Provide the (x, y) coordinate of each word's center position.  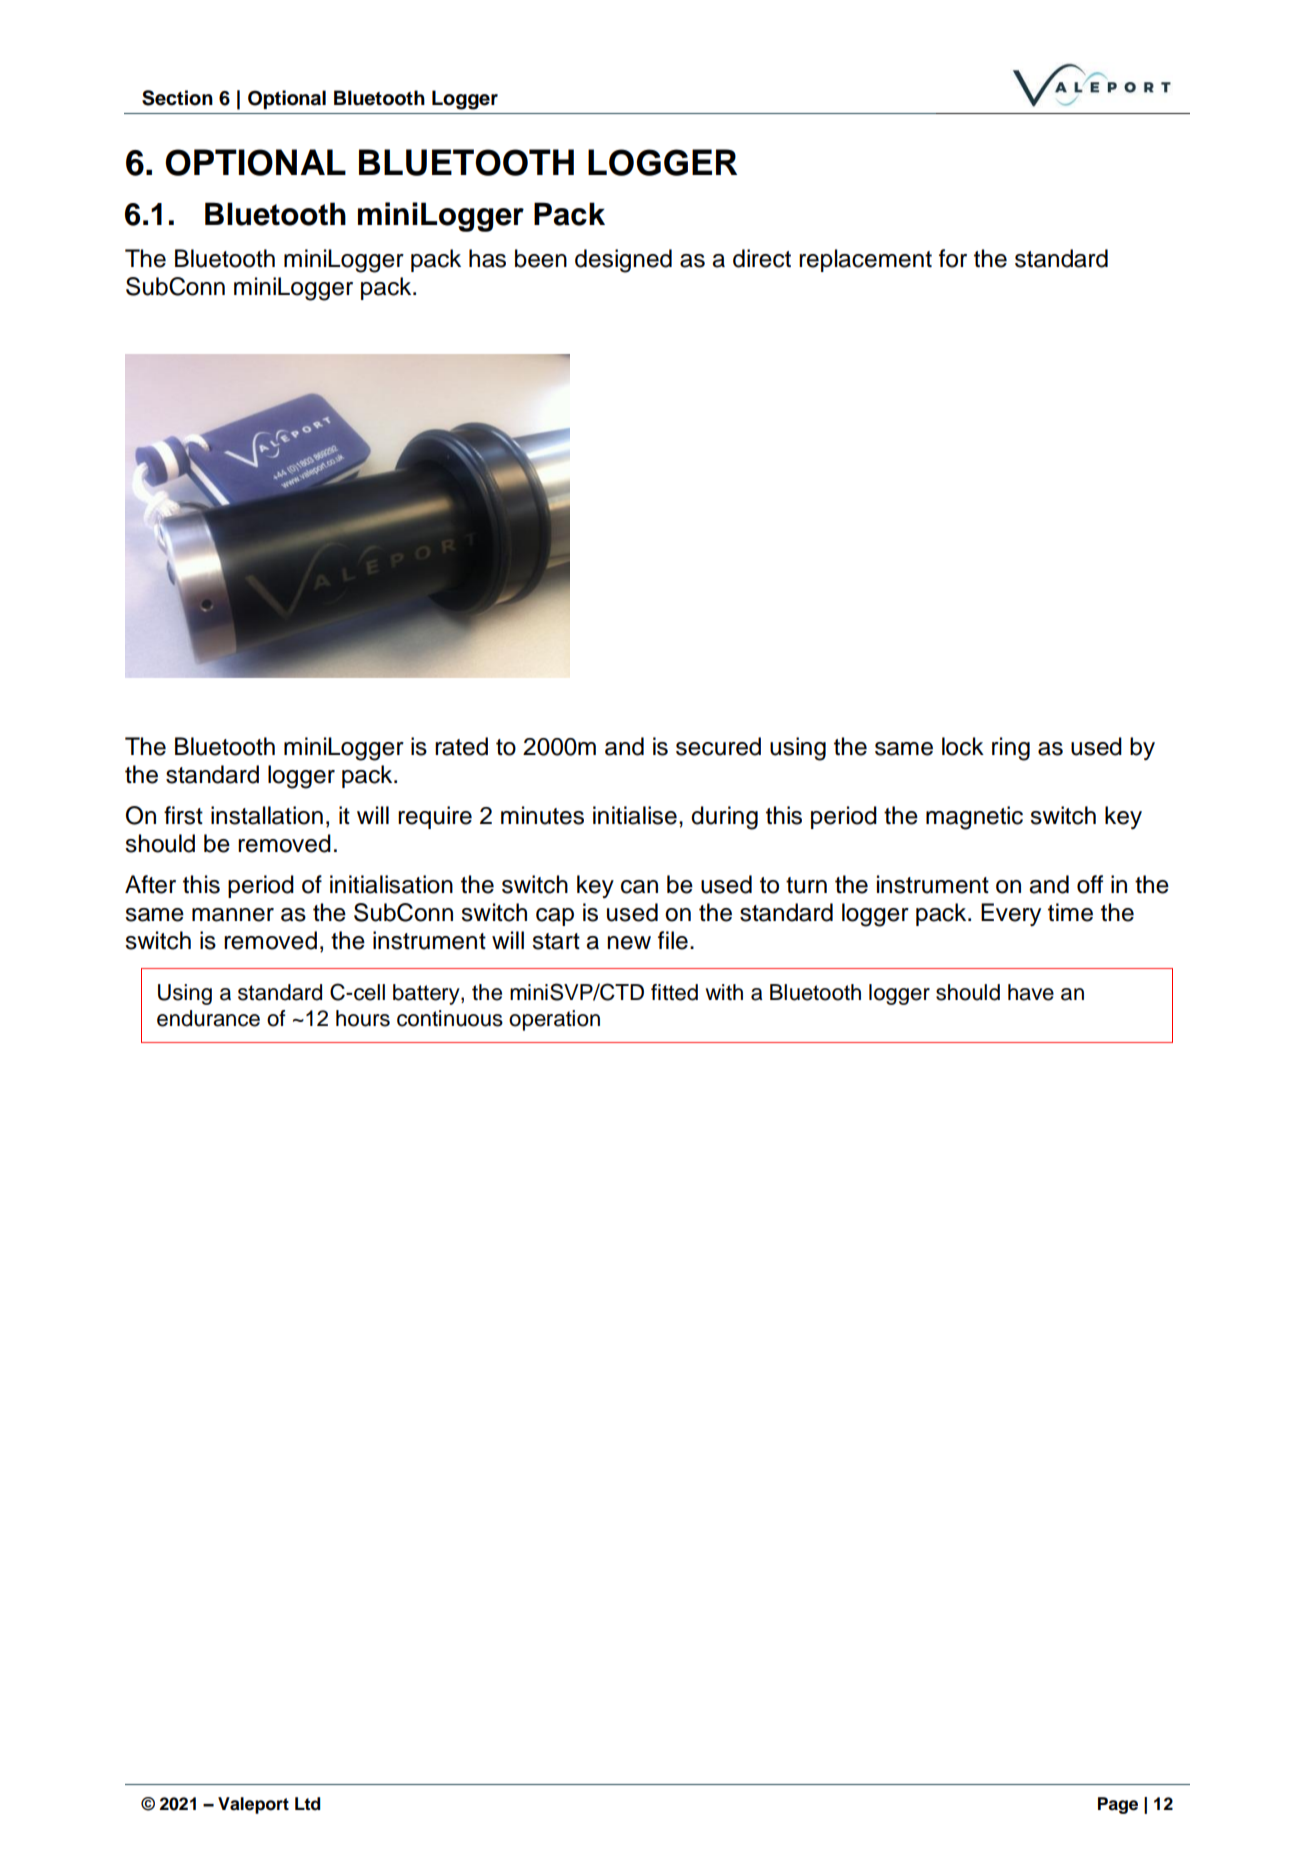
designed (623, 261)
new (629, 943)
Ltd (307, 1804)
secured (718, 746)
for (953, 258)
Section (177, 98)
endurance (208, 1018)
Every (1011, 914)
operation (554, 1020)
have (1031, 992)
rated (461, 746)
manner (233, 915)
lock (963, 746)
